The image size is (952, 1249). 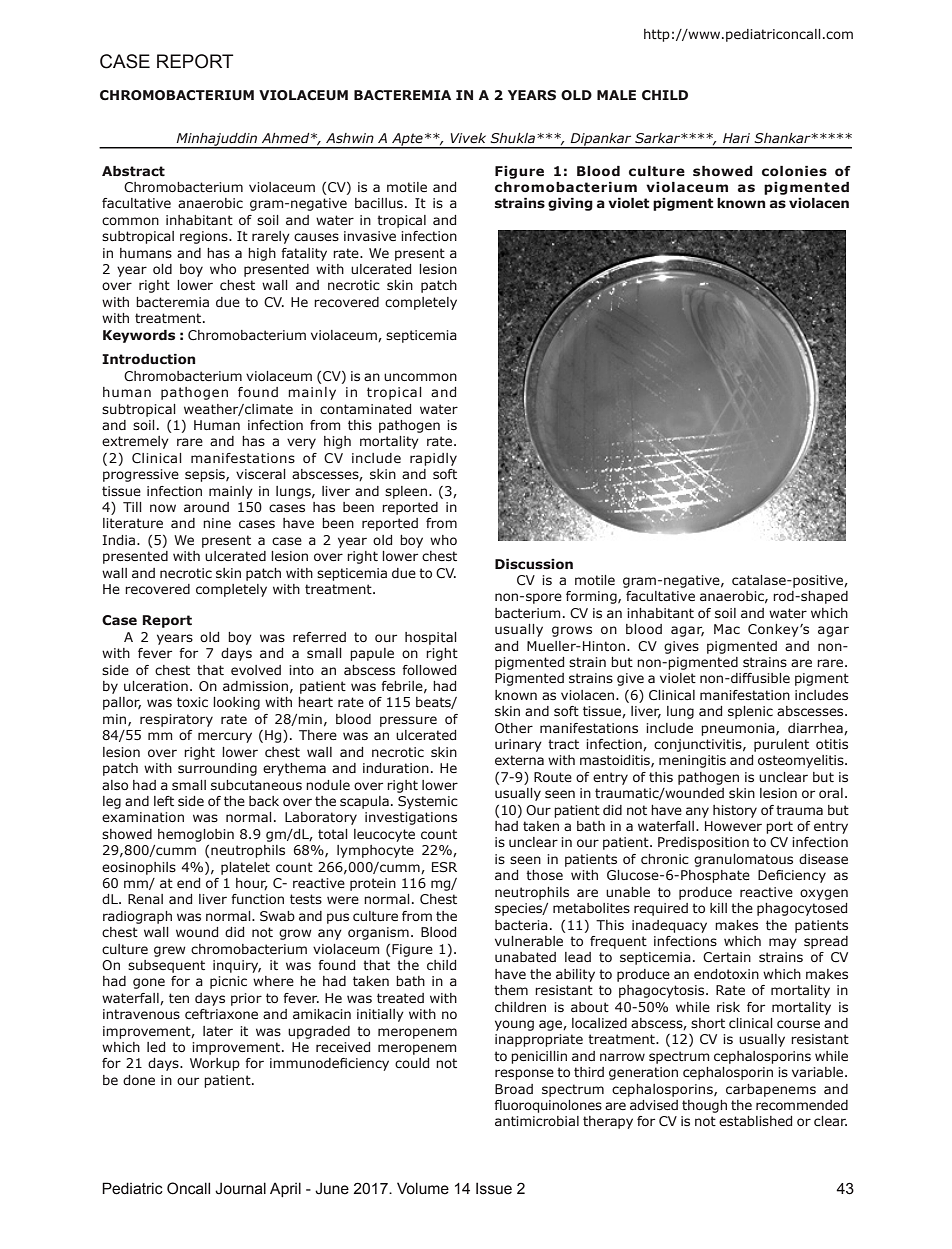 I want to click on evolved, so click(x=256, y=670).
